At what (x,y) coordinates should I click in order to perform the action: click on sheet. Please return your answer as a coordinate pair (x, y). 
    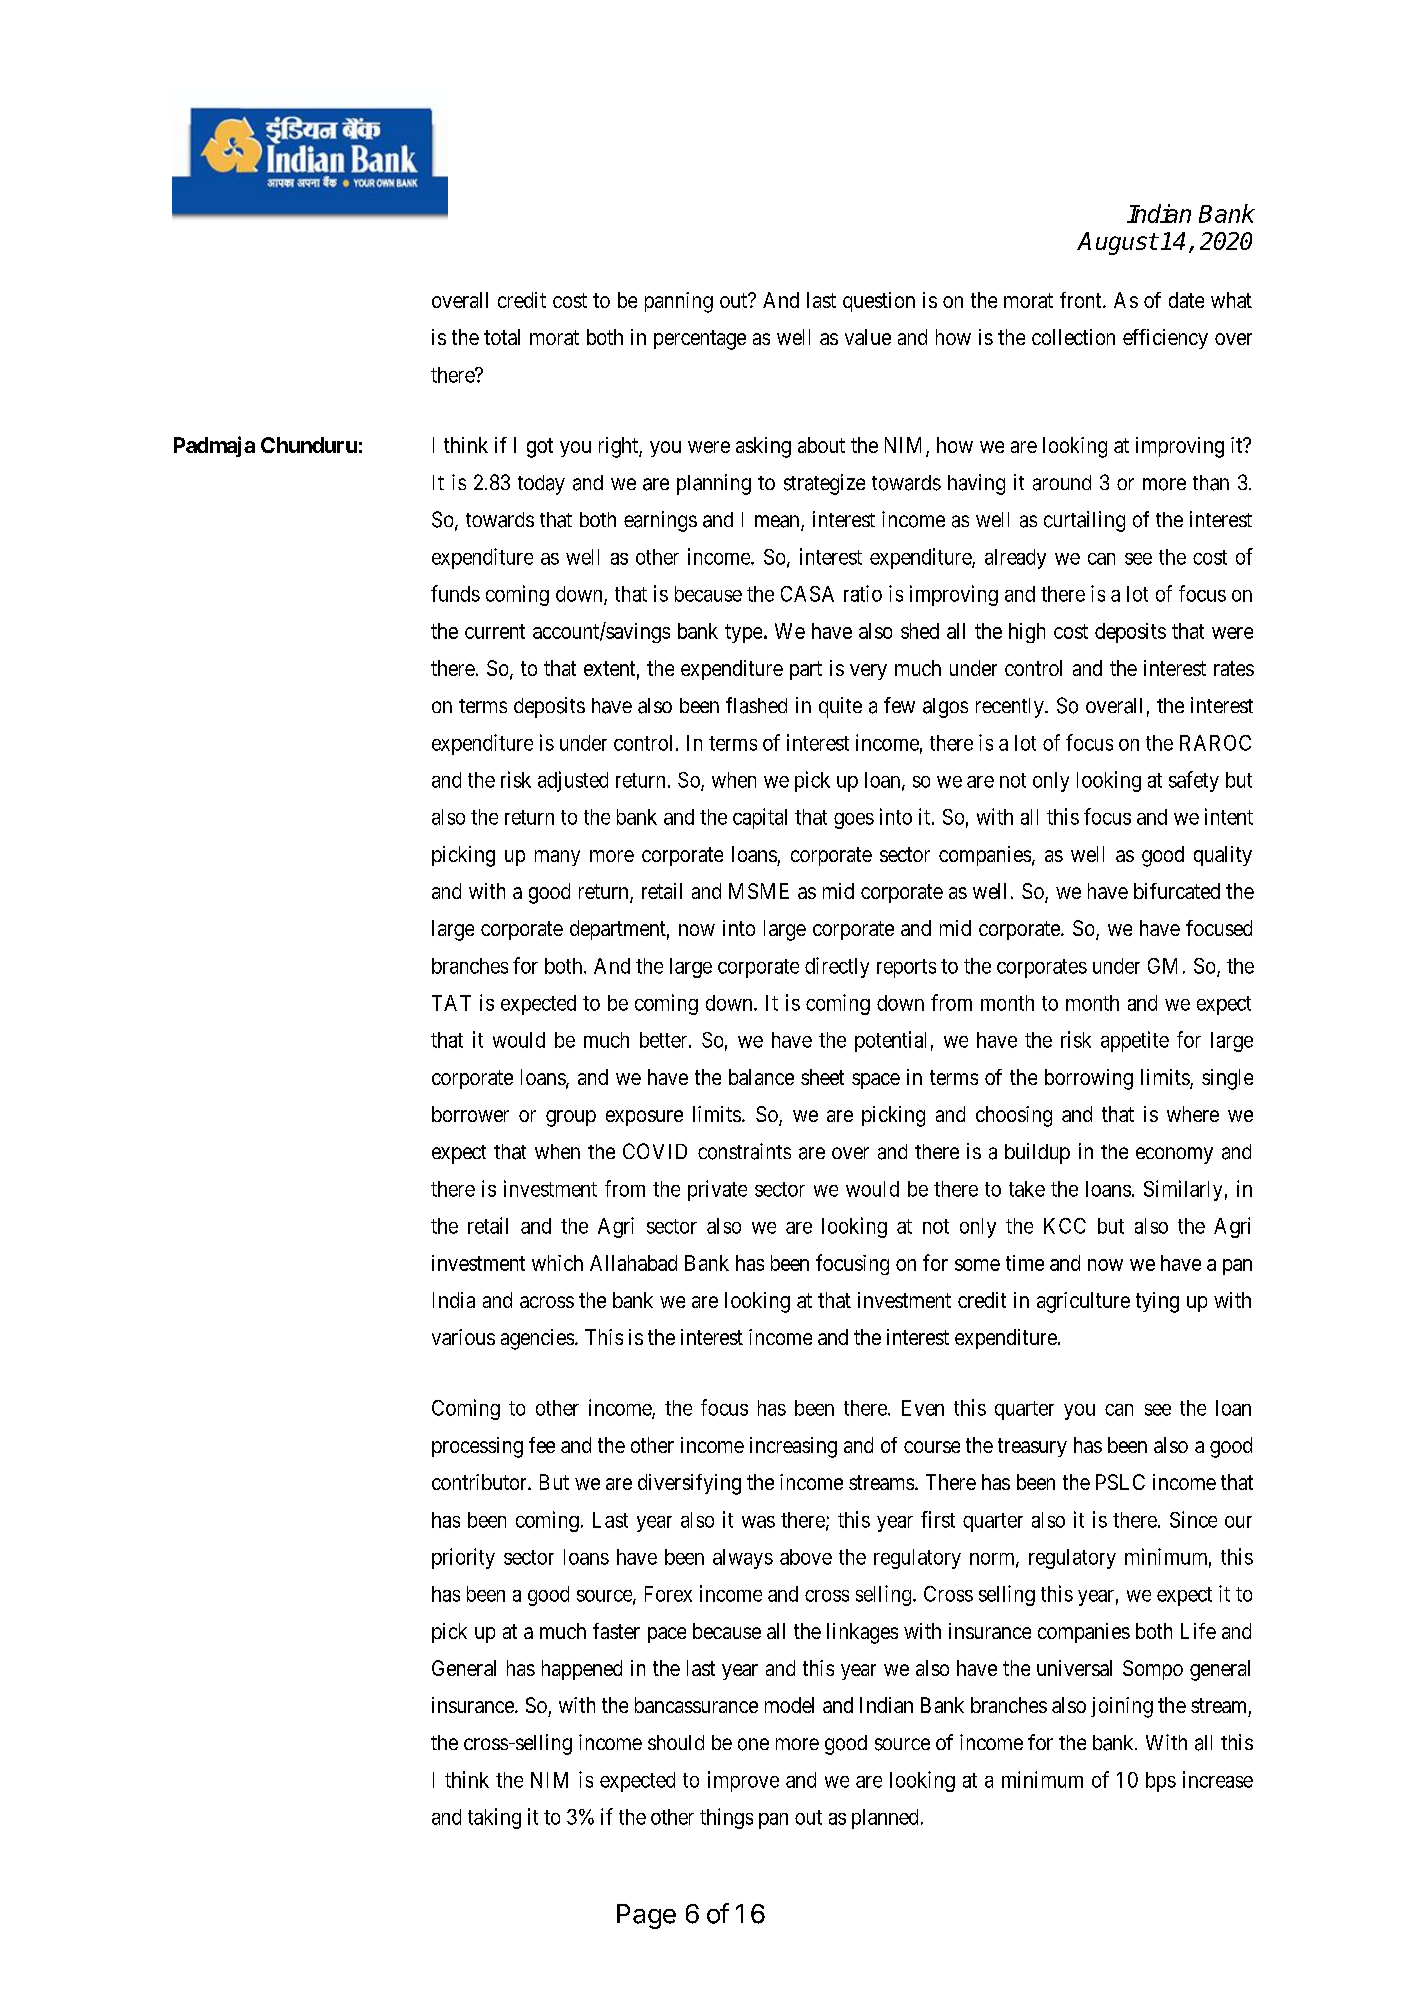
    Looking at the image, I should click on (822, 1077).
